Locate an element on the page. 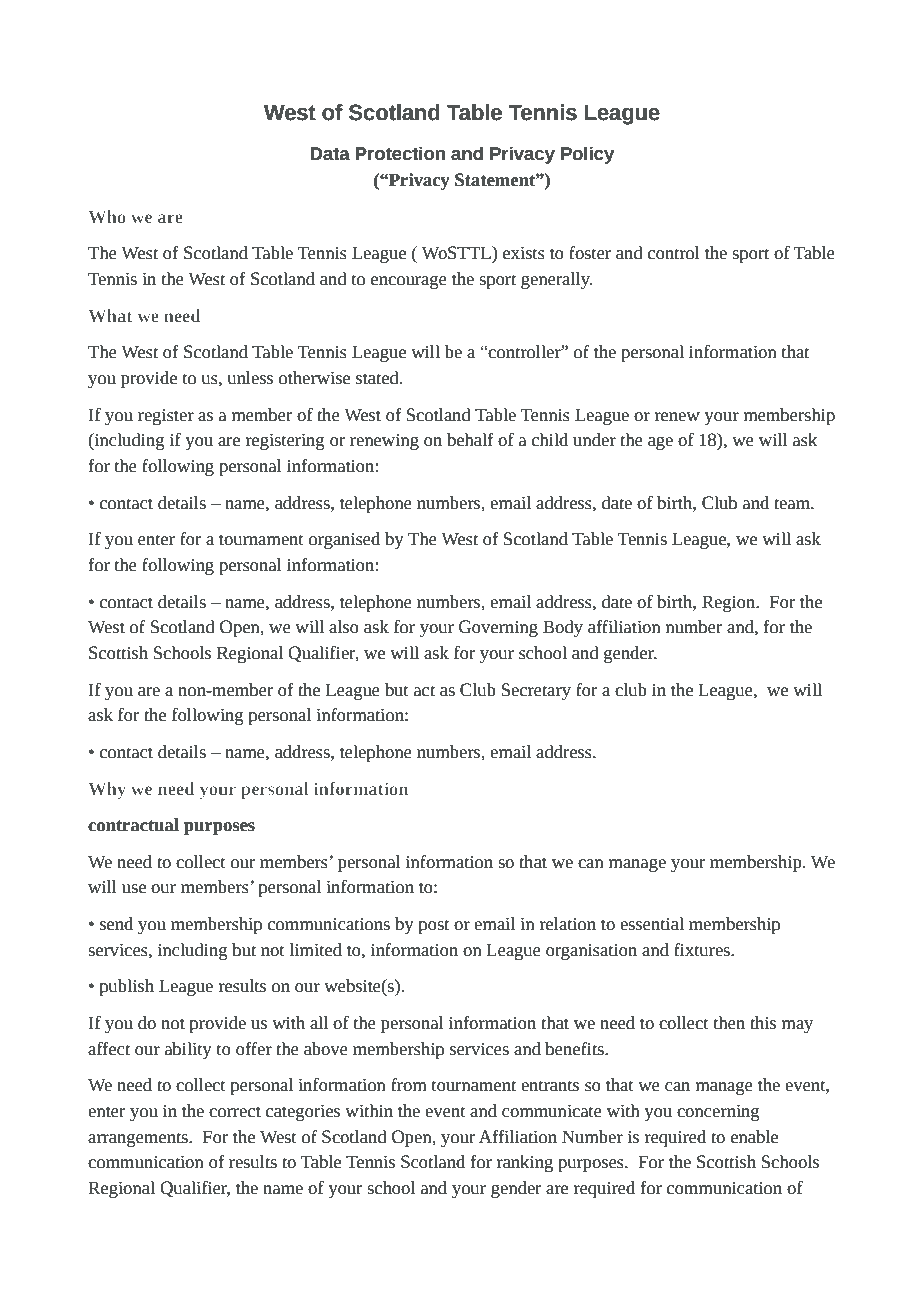 The width and height of the image is (924, 1308). stated is located at coordinates (378, 378).
